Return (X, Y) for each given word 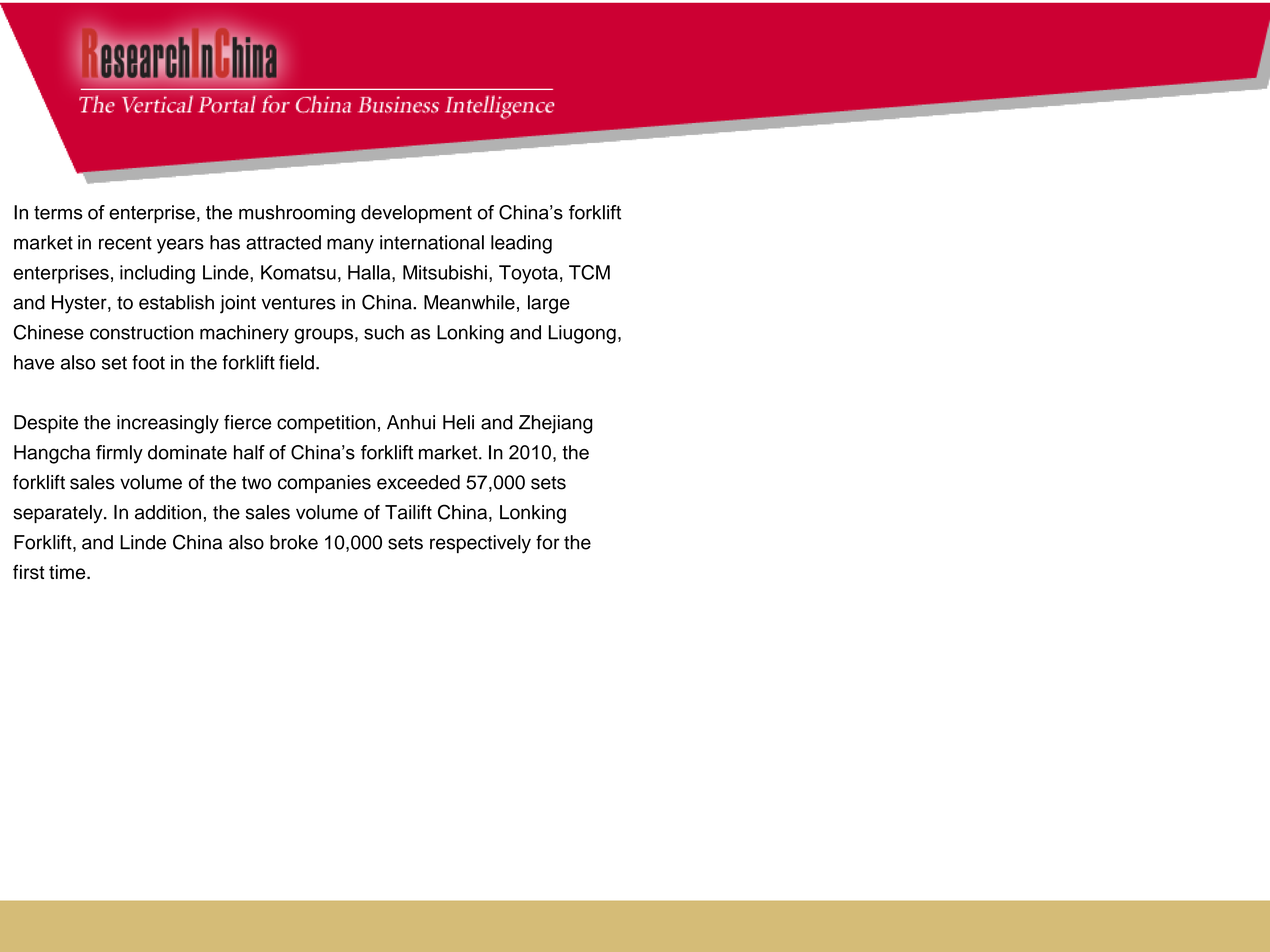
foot (148, 362)
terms (58, 213)
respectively (480, 544)
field (296, 362)
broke (294, 542)
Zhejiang (556, 424)
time (68, 572)
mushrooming (297, 214)
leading (521, 244)
